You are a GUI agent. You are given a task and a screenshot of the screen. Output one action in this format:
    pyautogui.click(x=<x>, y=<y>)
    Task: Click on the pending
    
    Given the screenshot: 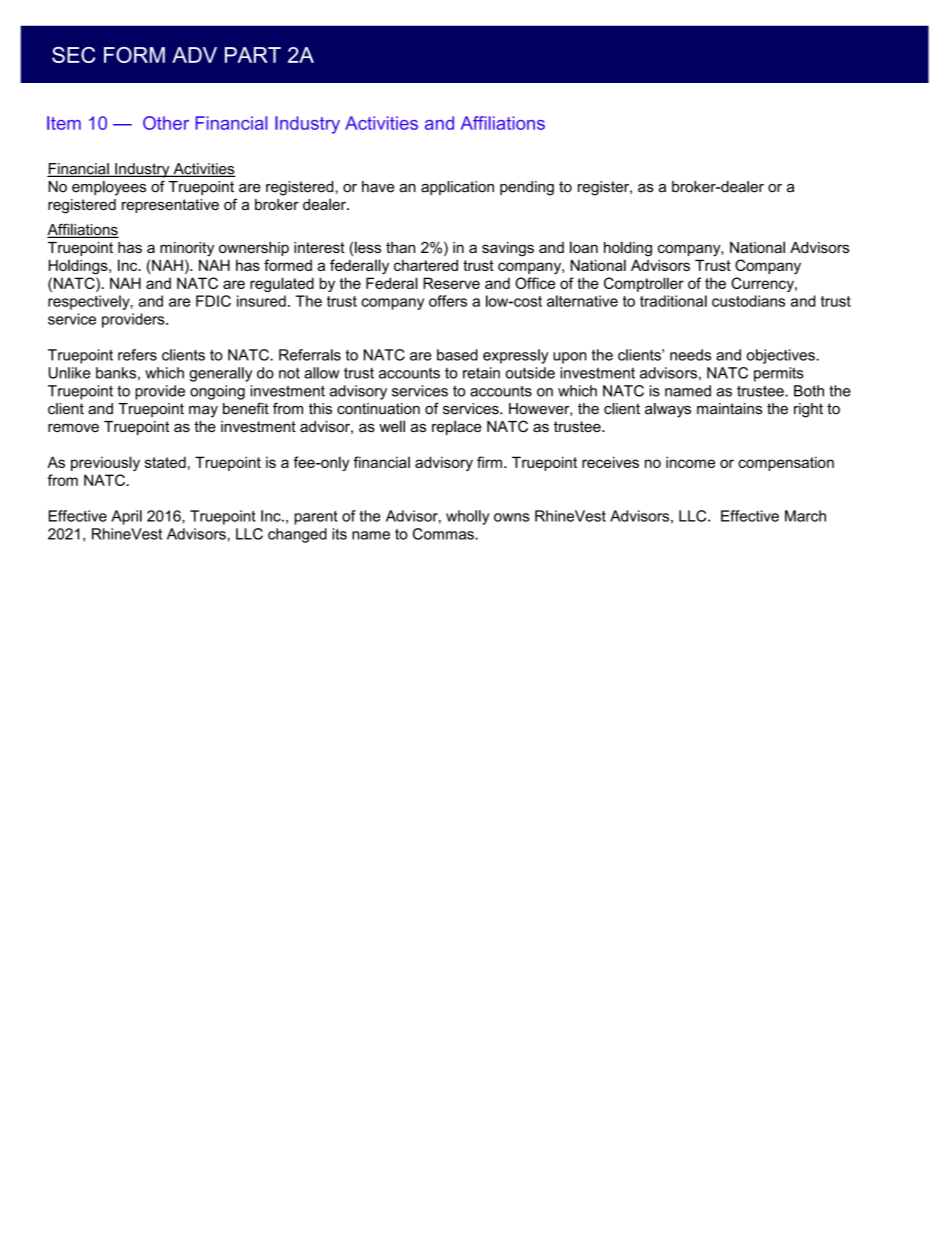 What is the action you would take?
    pyautogui.click(x=527, y=188)
